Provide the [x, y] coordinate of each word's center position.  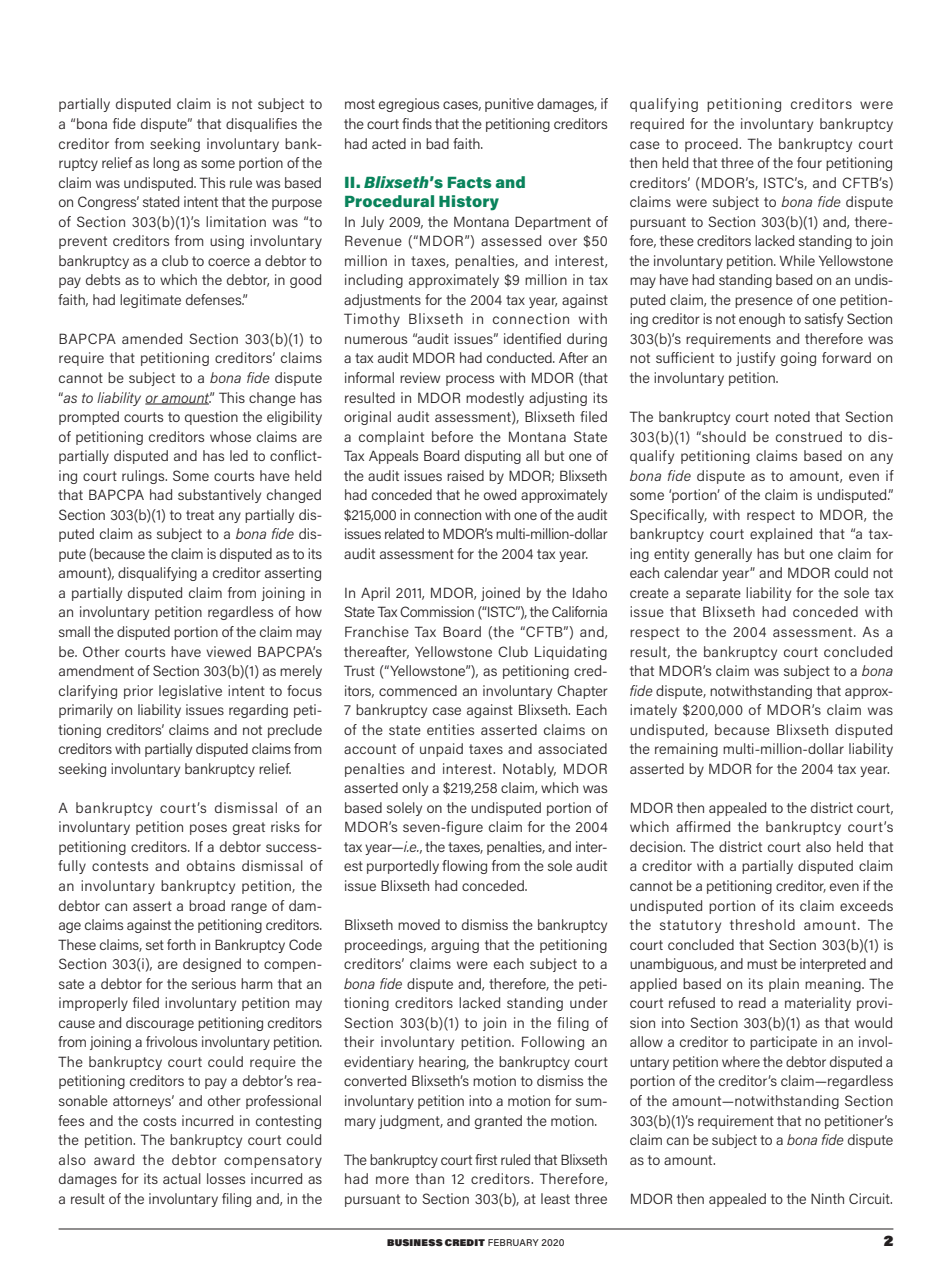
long [166, 164]
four [809, 162]
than [429, 1178]
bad [437, 143]
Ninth [827, 1198]
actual [182, 1178]
